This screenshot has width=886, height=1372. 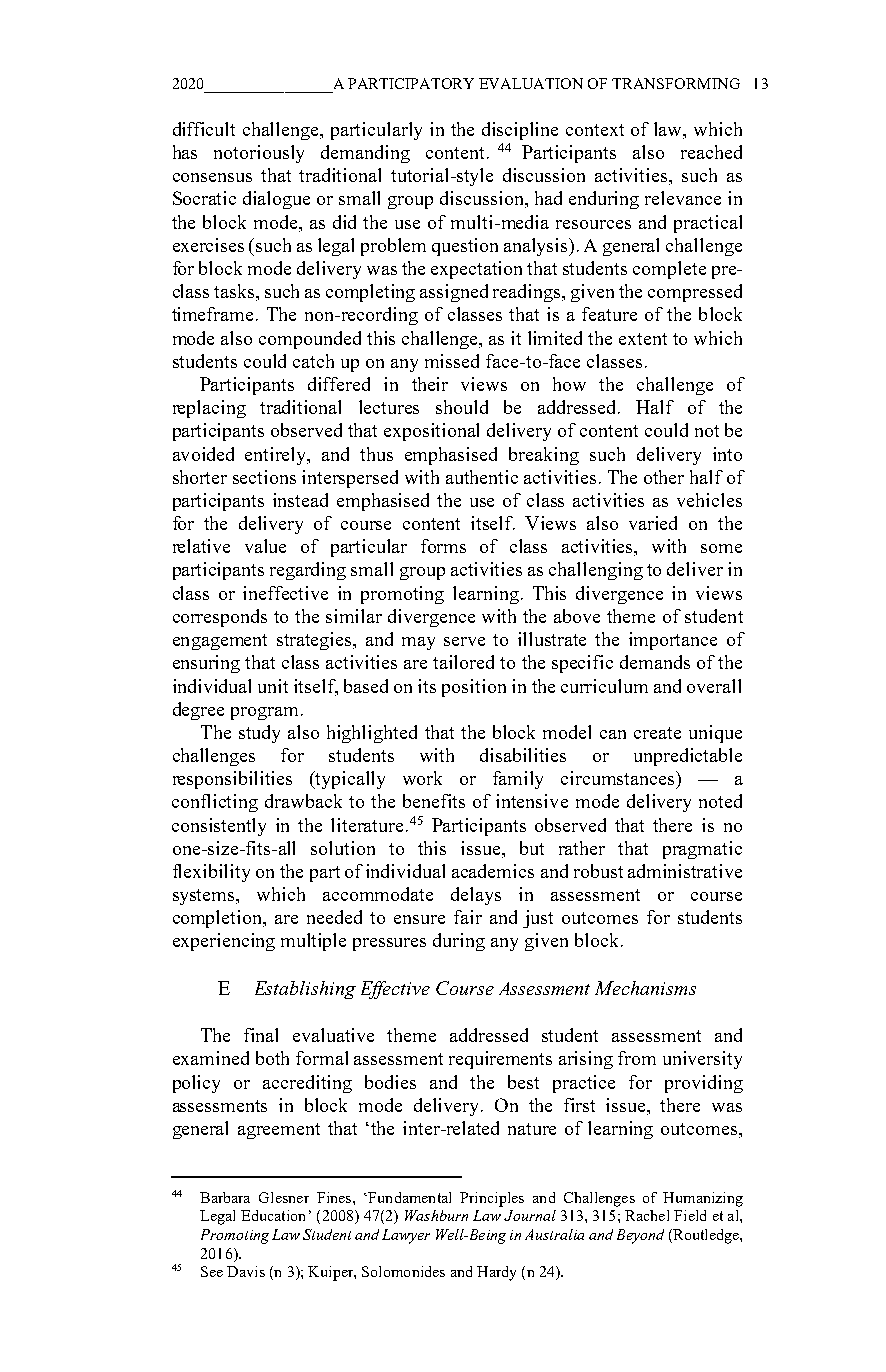 I want to click on notoriously, so click(x=259, y=154).
